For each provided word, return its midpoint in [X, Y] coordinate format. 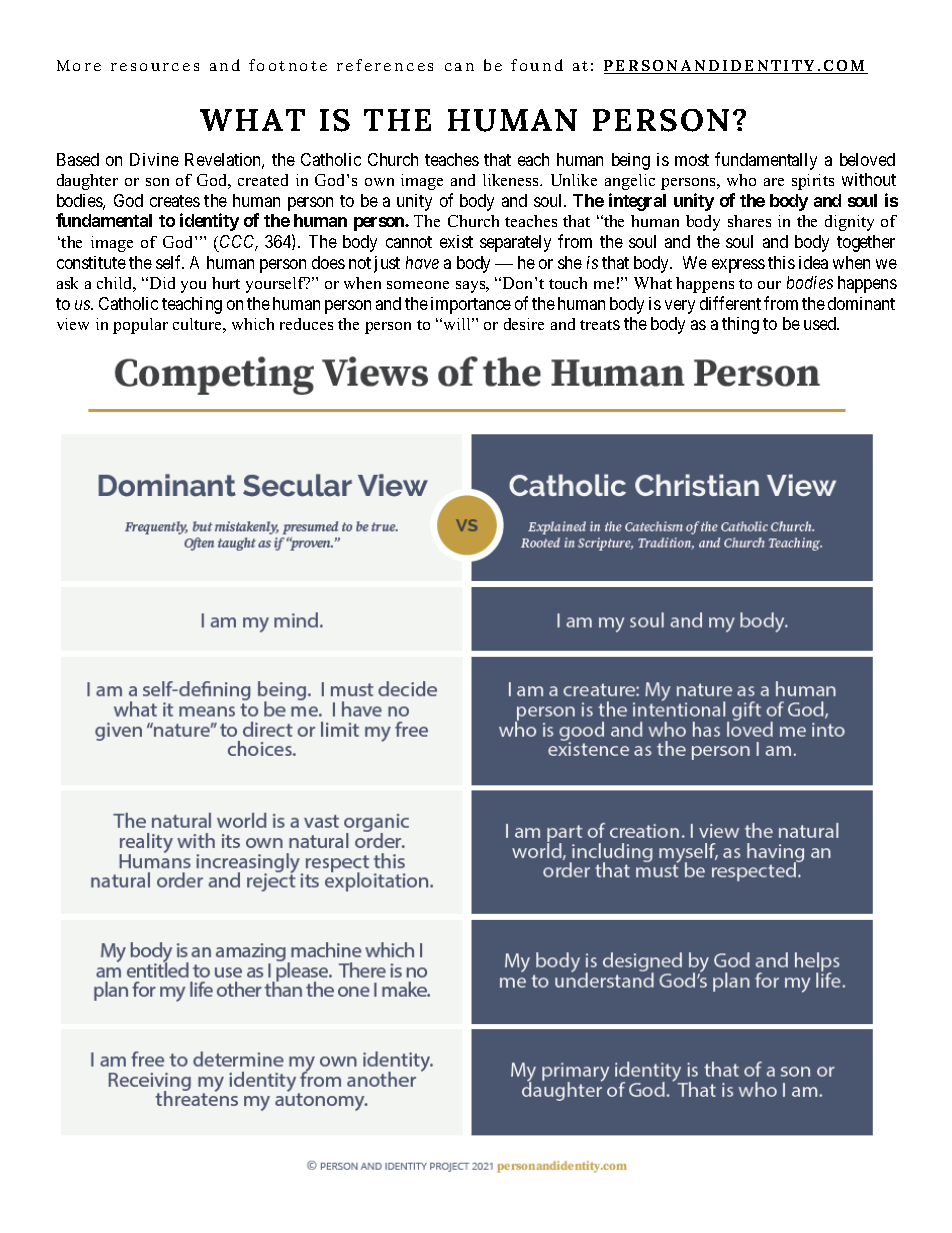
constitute [91, 262]
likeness [512, 180]
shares [749, 221]
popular [140, 326]
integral [637, 202]
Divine [154, 159]
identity [209, 222]
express [738, 266]
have [422, 262]
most [692, 160]
